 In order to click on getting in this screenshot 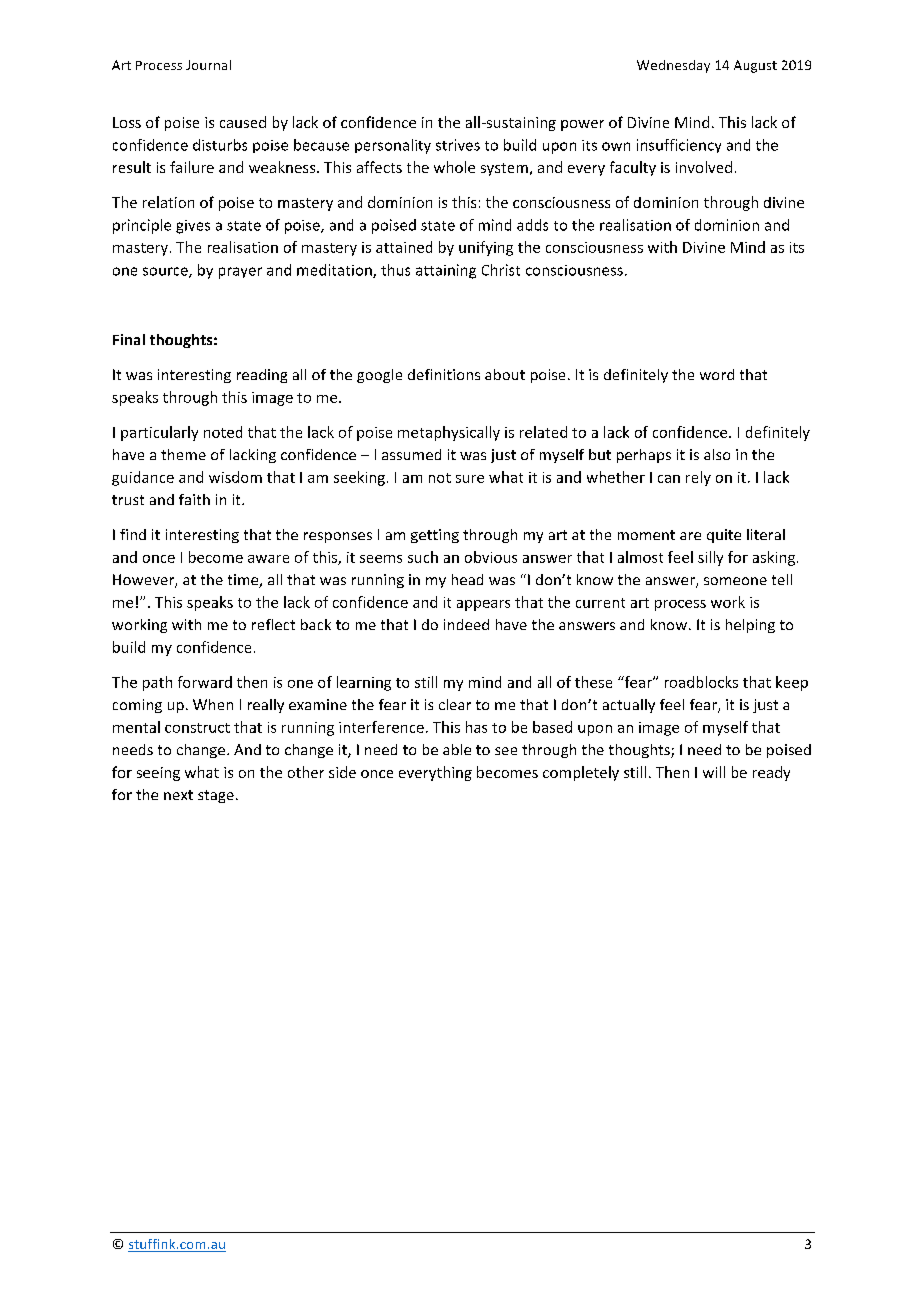, I will do `click(435, 536)`.
